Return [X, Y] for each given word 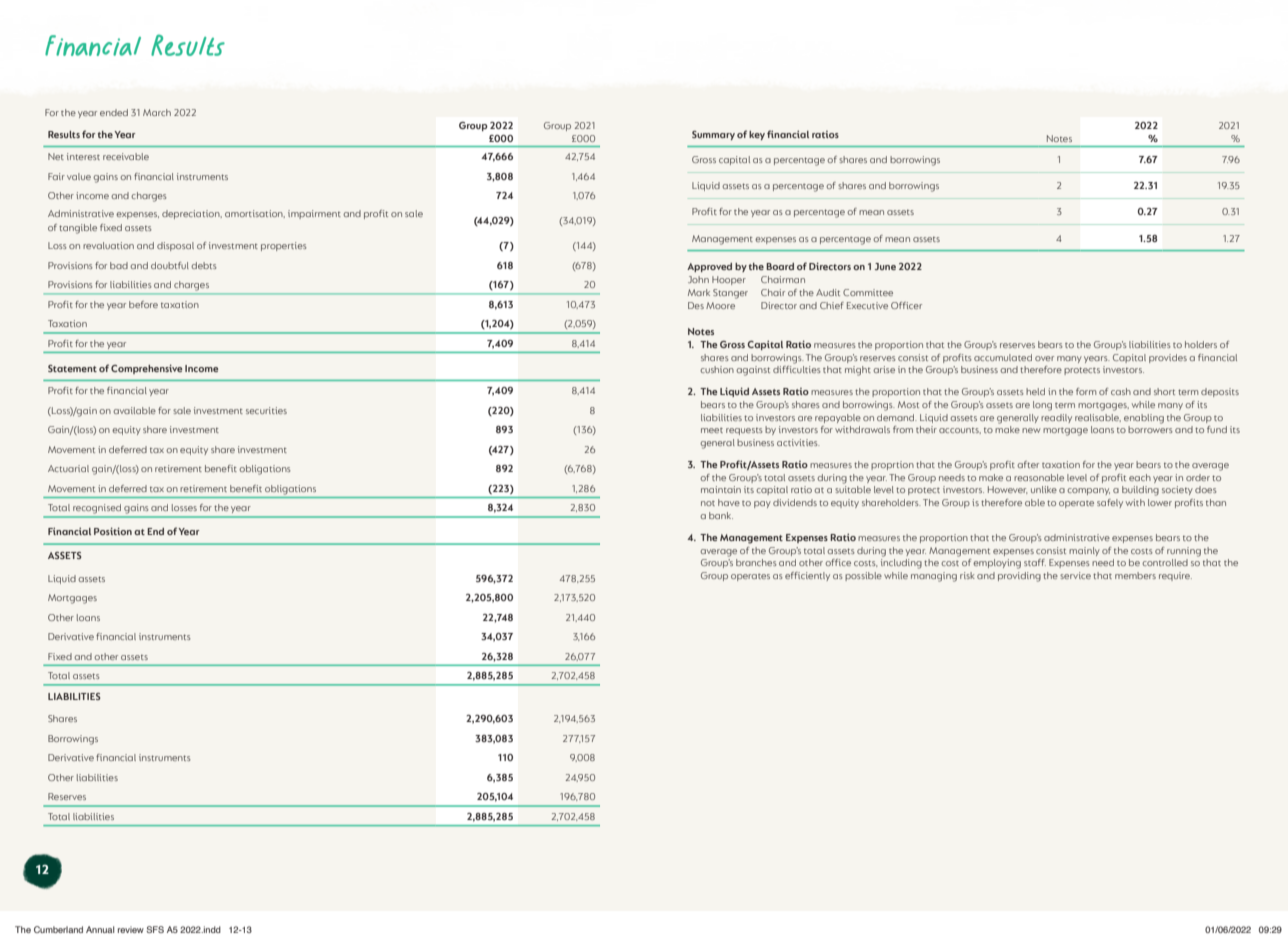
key [757, 135]
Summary [713, 135]
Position [113, 531]
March [157, 112]
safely [1110, 503]
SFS [155, 929]
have [729, 502]
